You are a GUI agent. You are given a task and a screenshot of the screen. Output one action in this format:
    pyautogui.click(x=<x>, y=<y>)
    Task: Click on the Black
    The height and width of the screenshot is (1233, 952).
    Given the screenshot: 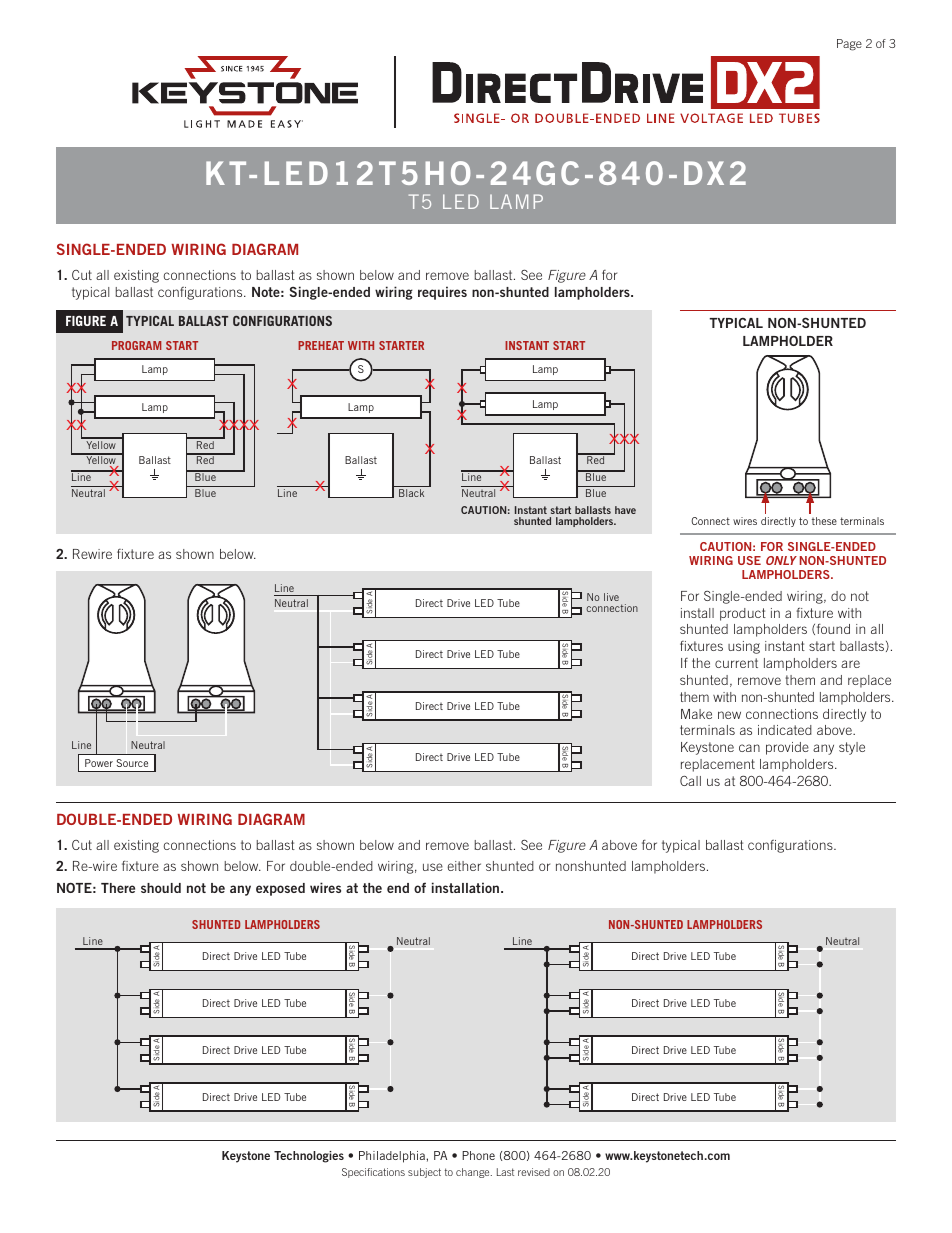 What is the action you would take?
    pyautogui.click(x=411, y=493)
